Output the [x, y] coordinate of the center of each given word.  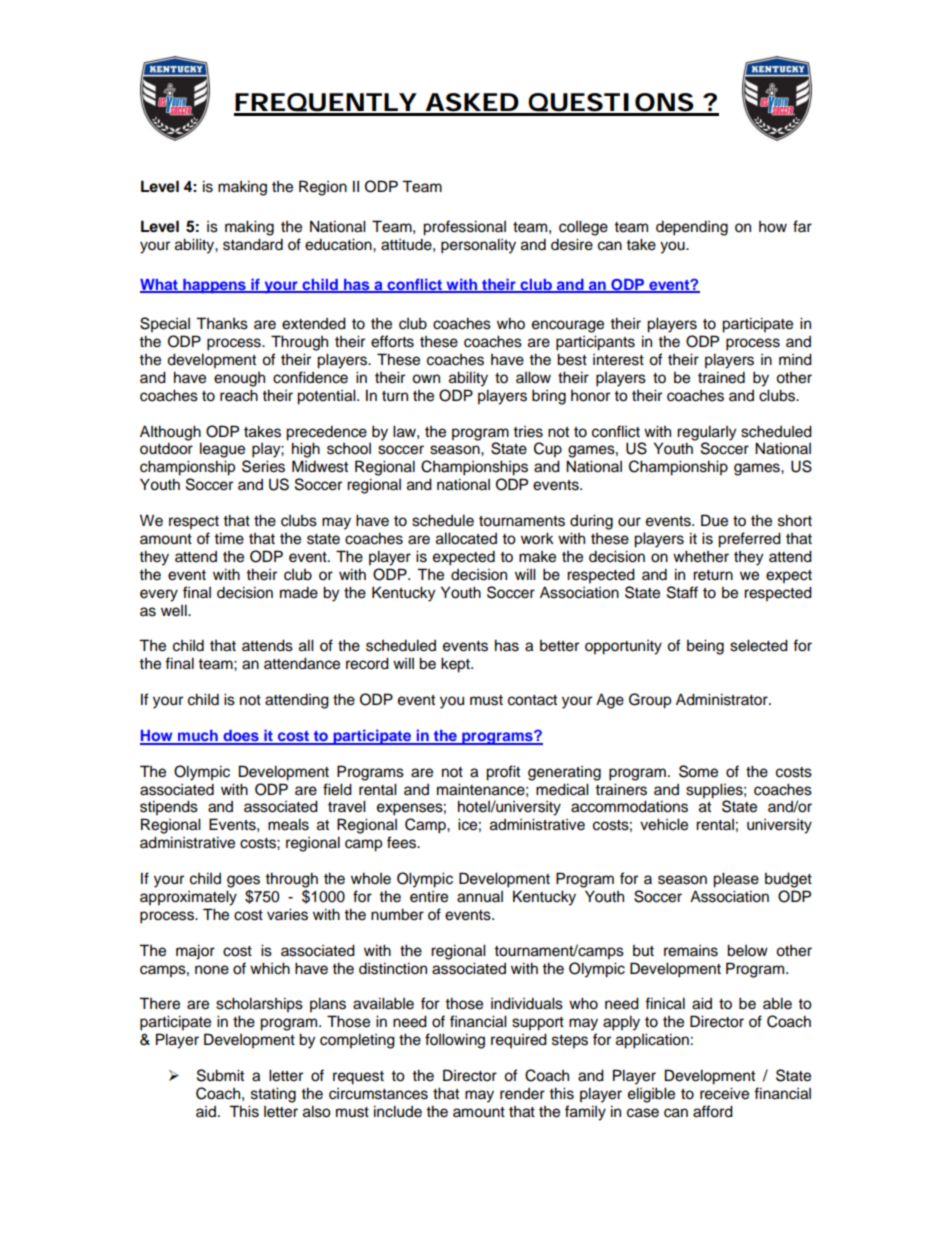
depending [692, 228]
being [705, 647]
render [522, 1094]
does [241, 737]
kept [456, 665]
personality [478, 246]
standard [253, 244]
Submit [220, 1075]
